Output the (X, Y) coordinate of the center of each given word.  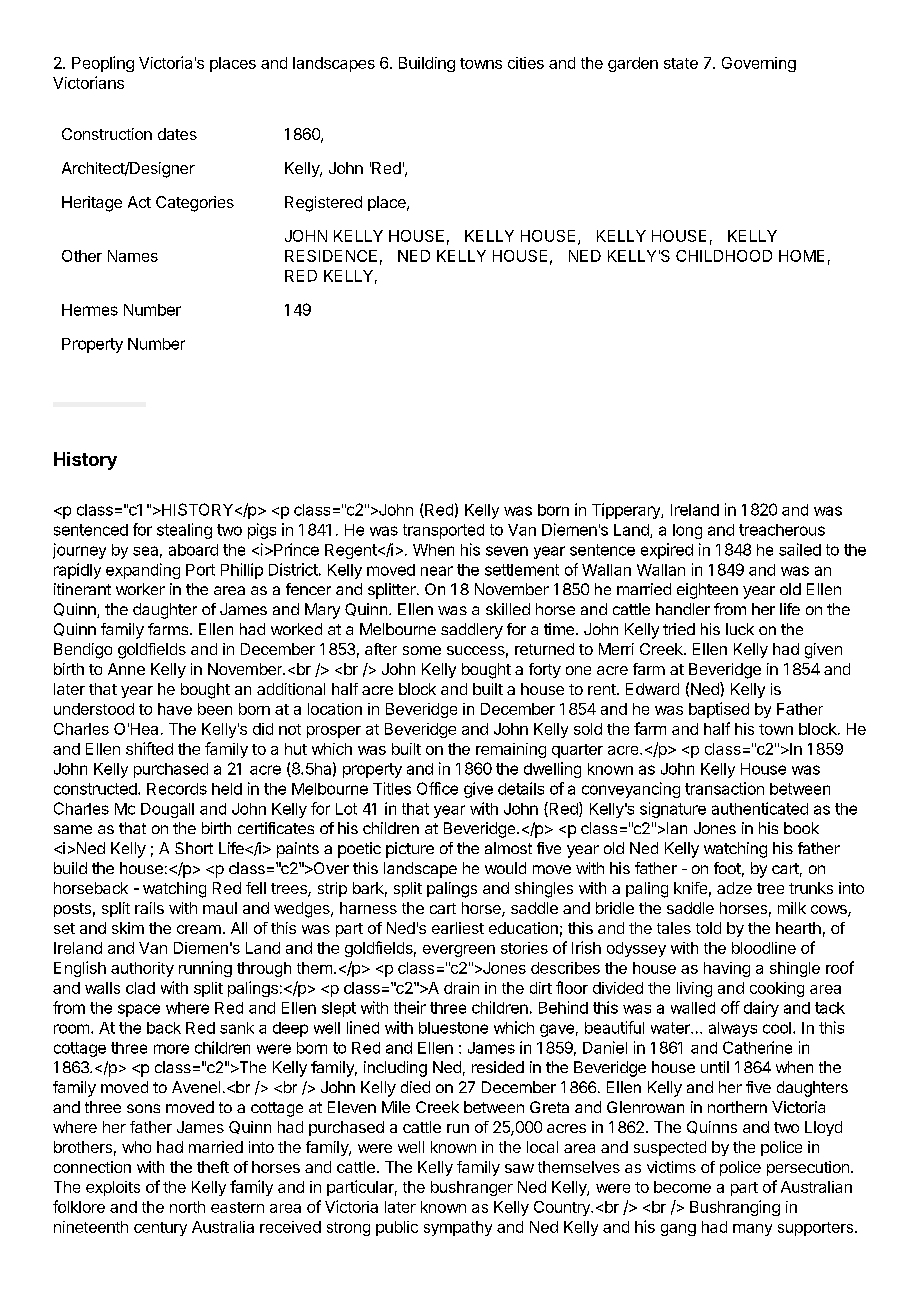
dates (177, 134)
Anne (126, 669)
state (681, 63)
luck (740, 629)
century (160, 1229)
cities (526, 63)
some (422, 650)
